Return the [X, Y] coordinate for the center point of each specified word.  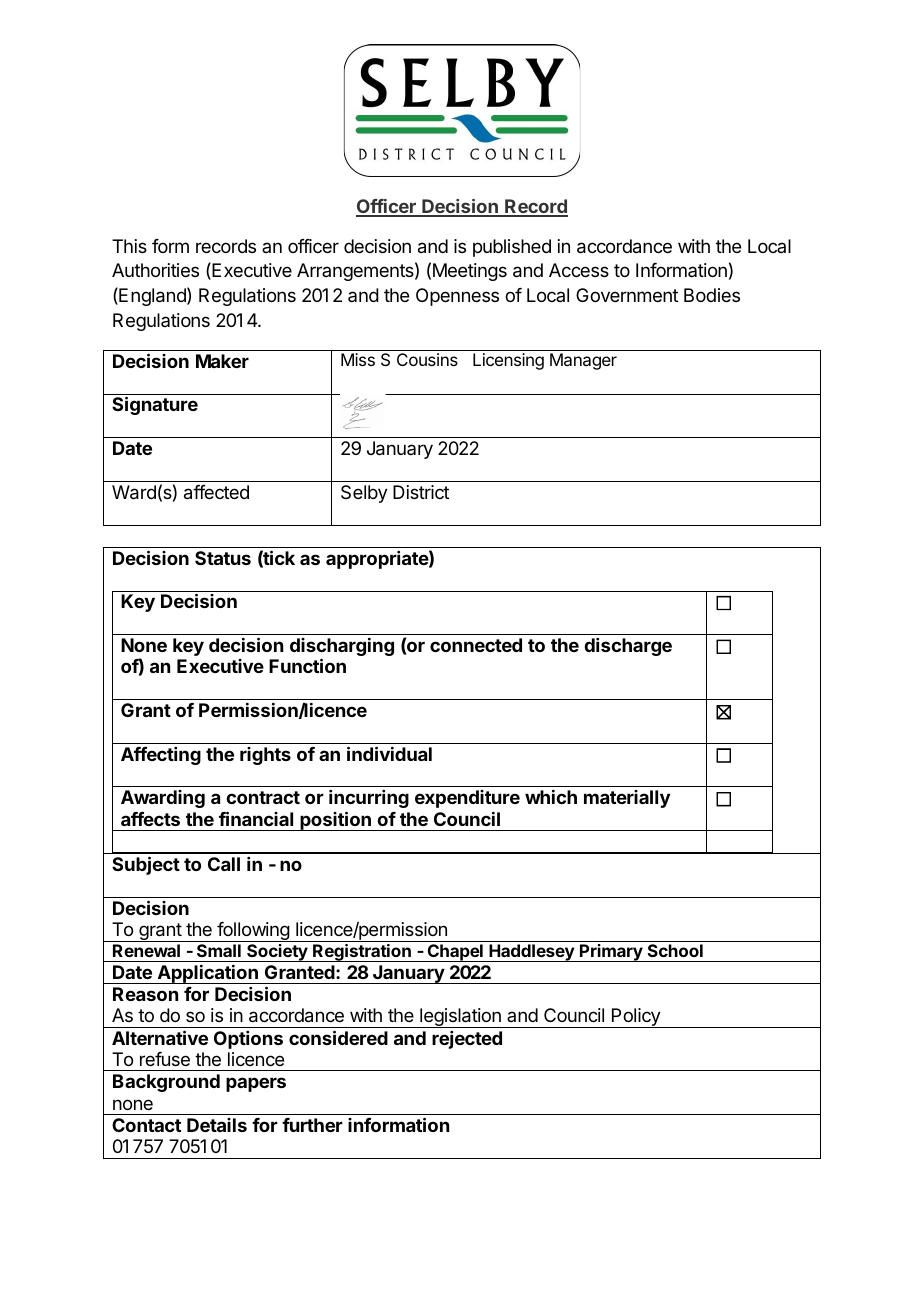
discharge [628, 647]
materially [627, 799]
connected [476, 645]
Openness [457, 297]
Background [166, 1083]
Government [627, 295]
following [253, 932]
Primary [611, 953]
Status [223, 558]
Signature [155, 405]
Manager [583, 361]
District [421, 492]
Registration [362, 953]
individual [389, 753]
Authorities [155, 270]
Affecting [161, 756]
